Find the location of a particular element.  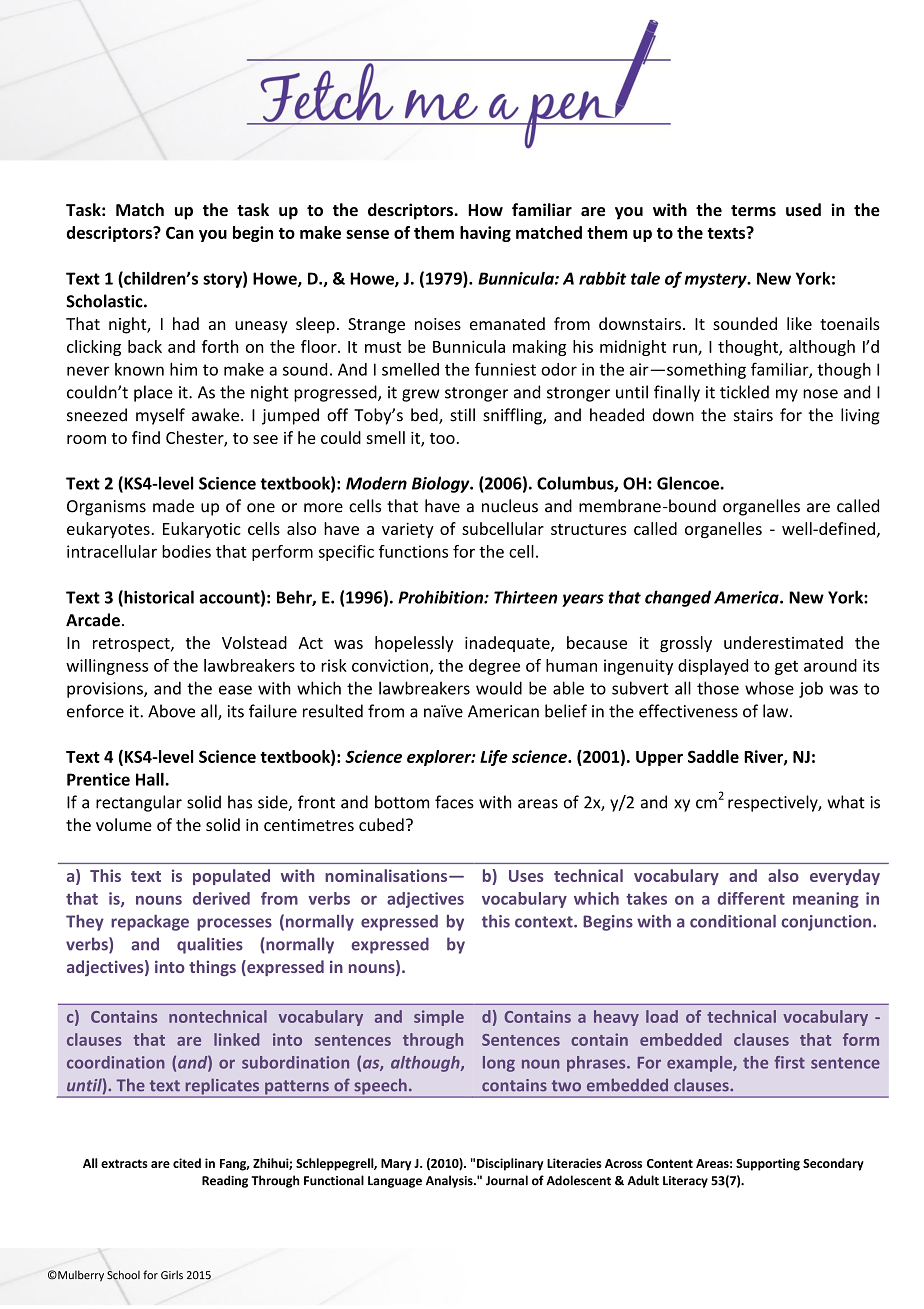

Girls is located at coordinates (172, 1275).
